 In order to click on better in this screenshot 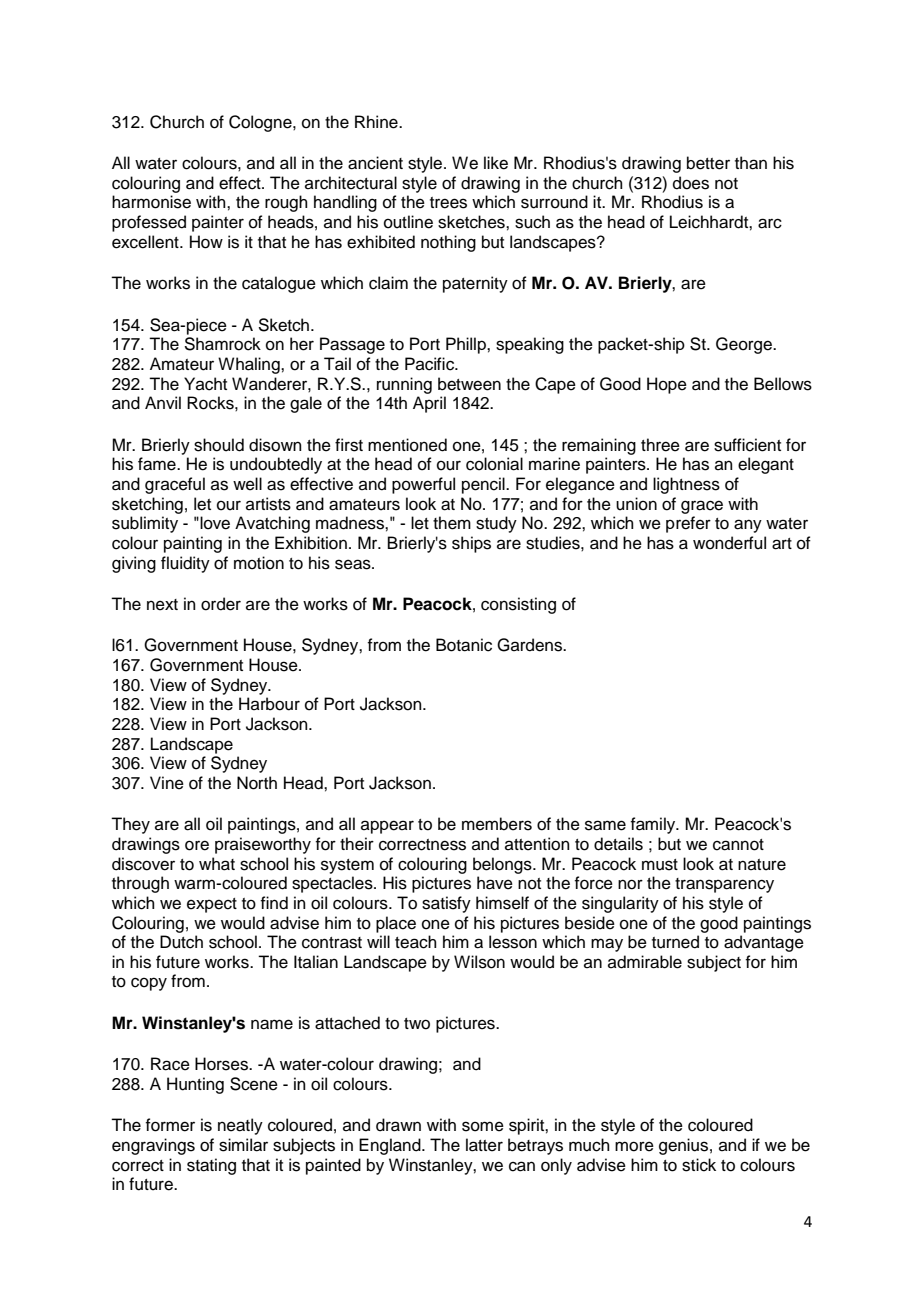, I will do `click(708, 163)`.
